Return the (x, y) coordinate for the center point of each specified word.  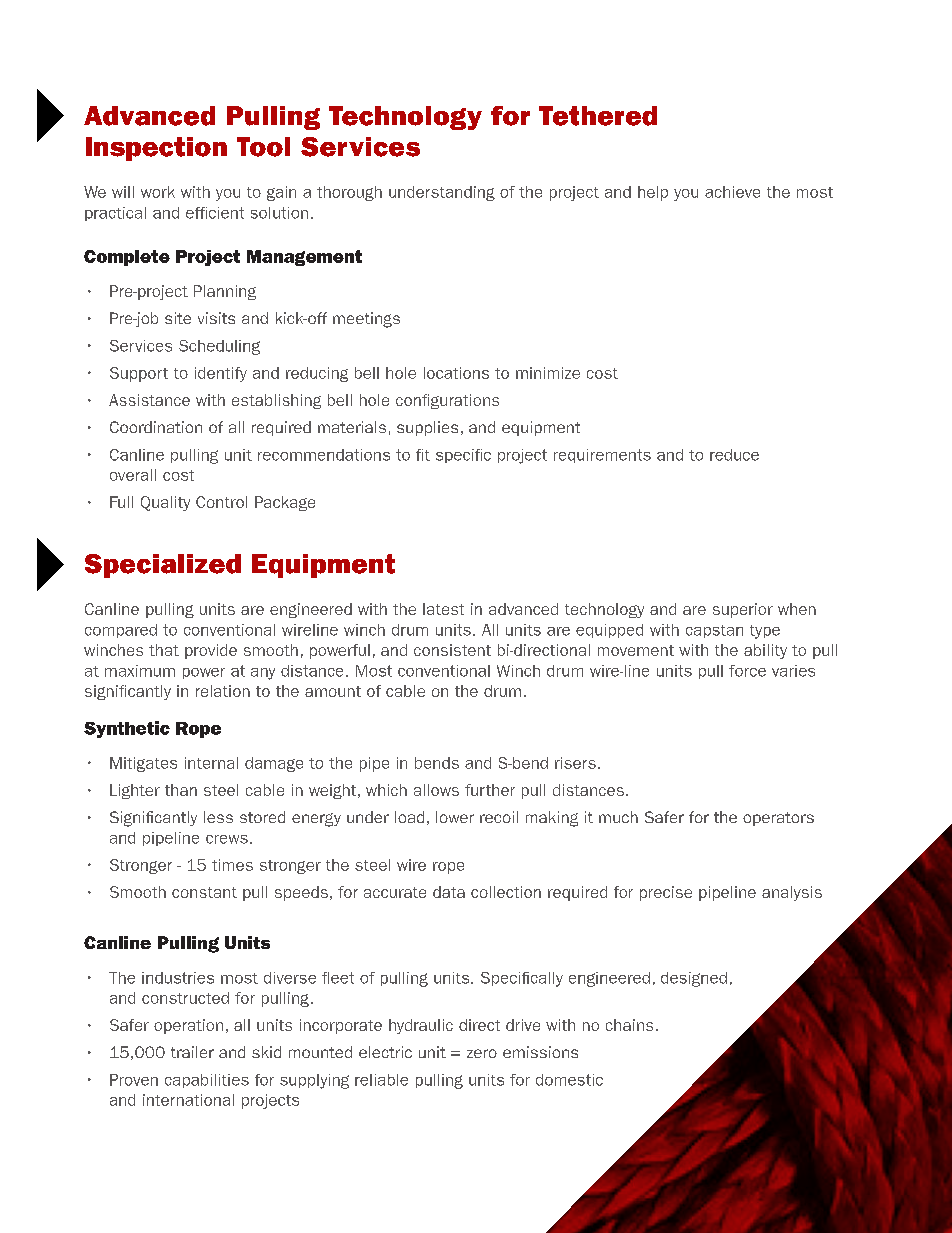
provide (211, 651)
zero (482, 1053)
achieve (732, 192)
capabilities (207, 1081)
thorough (349, 193)
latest (443, 609)
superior (743, 610)
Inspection (156, 149)
